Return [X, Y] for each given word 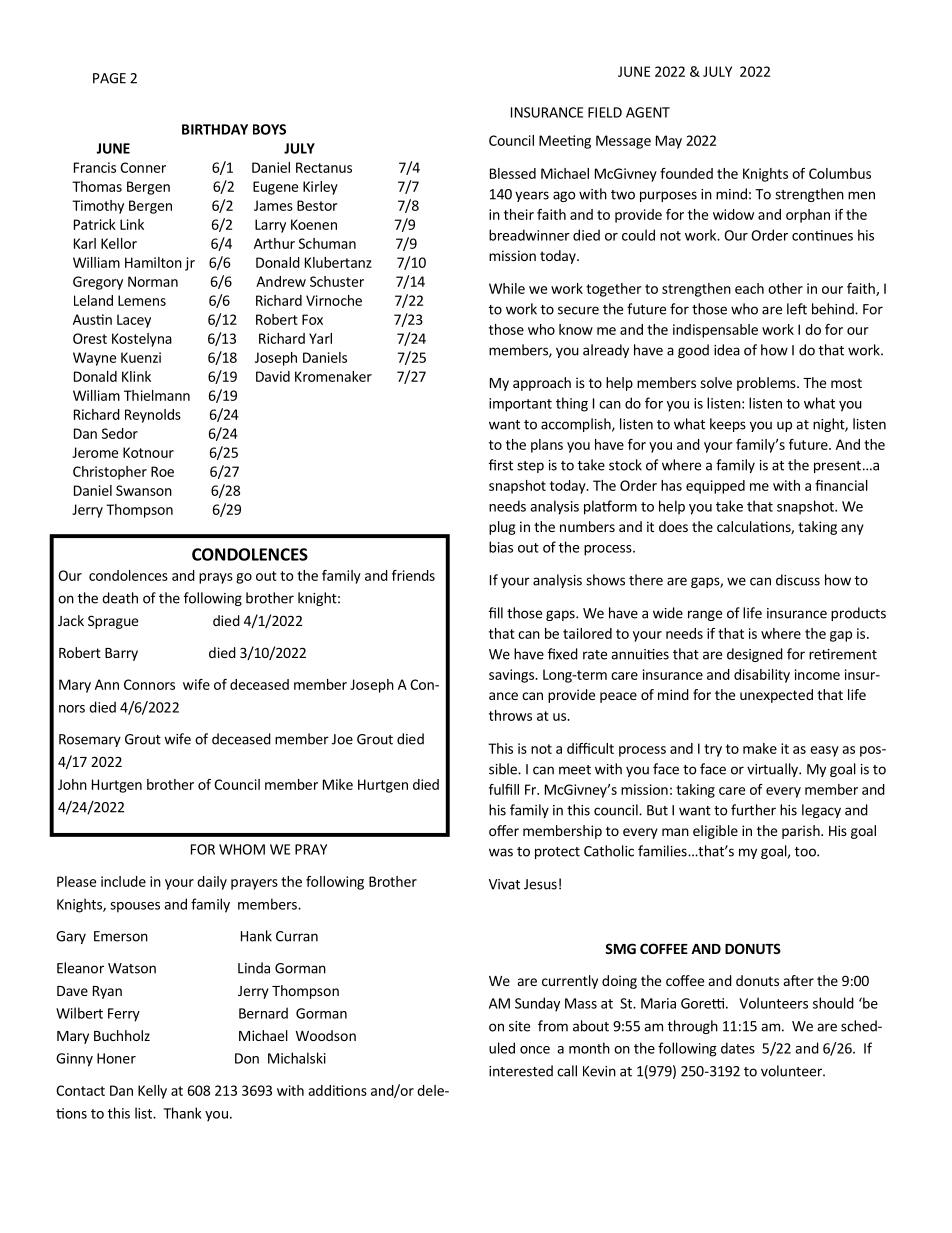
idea [727, 350]
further [753, 810]
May [669, 142]
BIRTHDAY [215, 129]
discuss [798, 580]
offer [504, 830]
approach [542, 384]
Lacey [134, 321]
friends [413, 575]
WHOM [242, 849]
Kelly [152, 1092]
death [120, 598]
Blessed [513, 173]
